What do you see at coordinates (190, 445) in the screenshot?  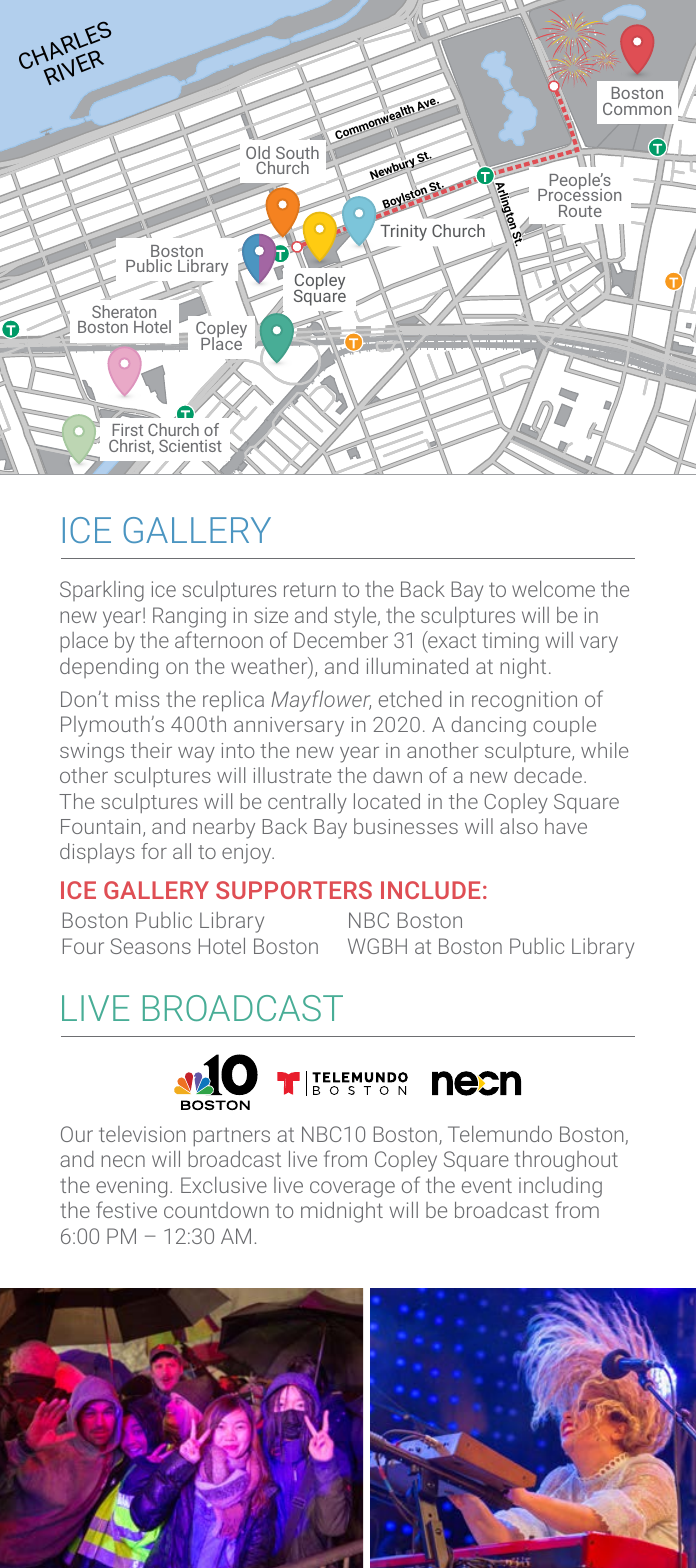 I see `Scientist` at bounding box center [190, 445].
